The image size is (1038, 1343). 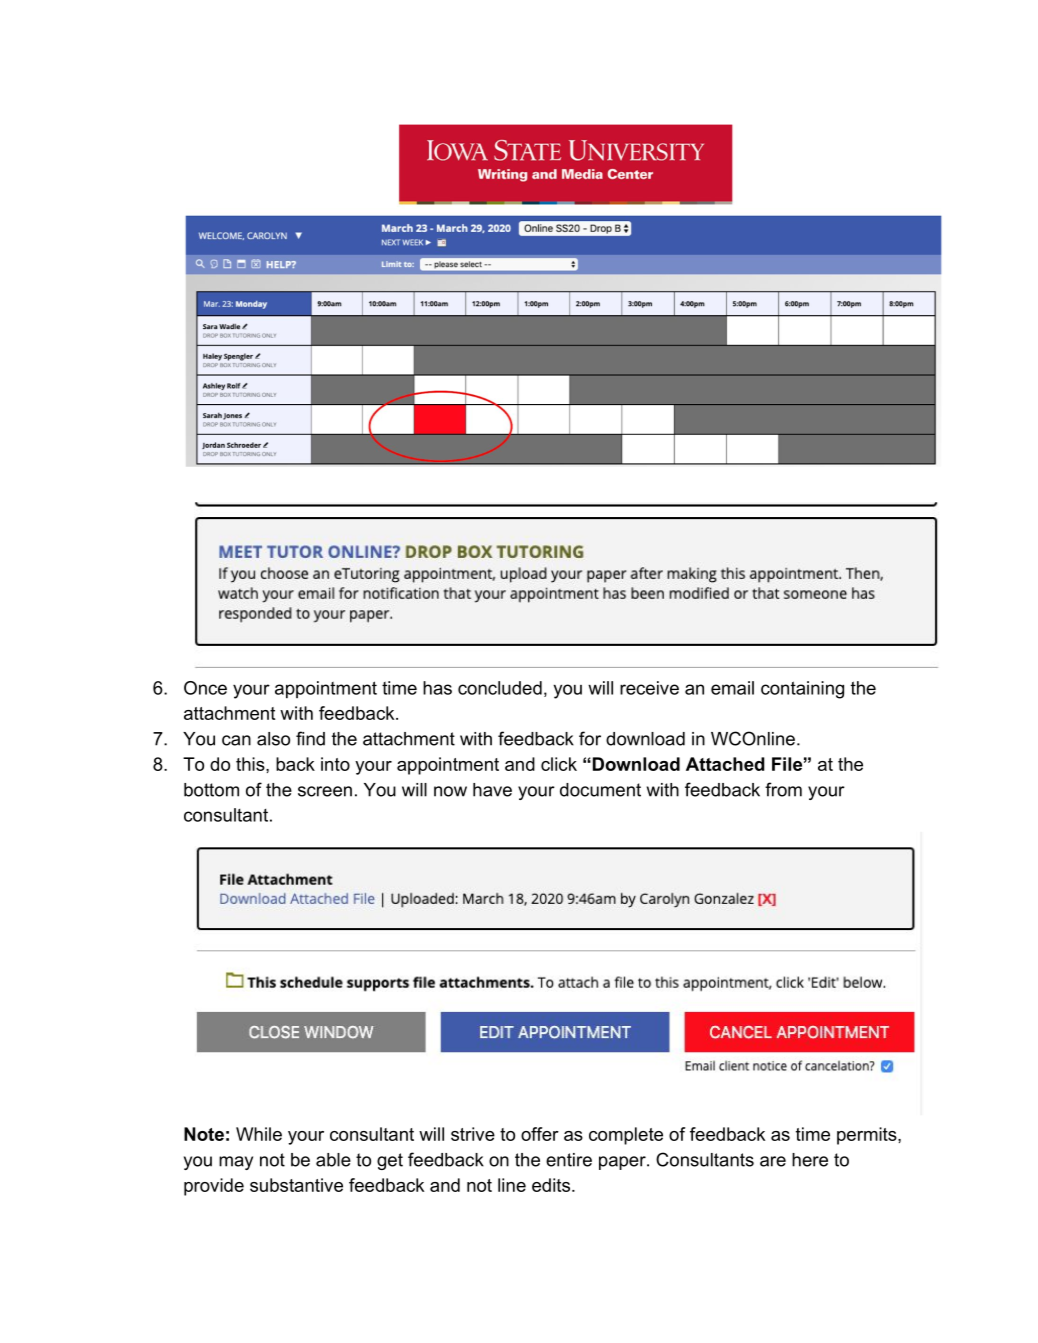 I want to click on edits, so click(x=552, y=1185).
